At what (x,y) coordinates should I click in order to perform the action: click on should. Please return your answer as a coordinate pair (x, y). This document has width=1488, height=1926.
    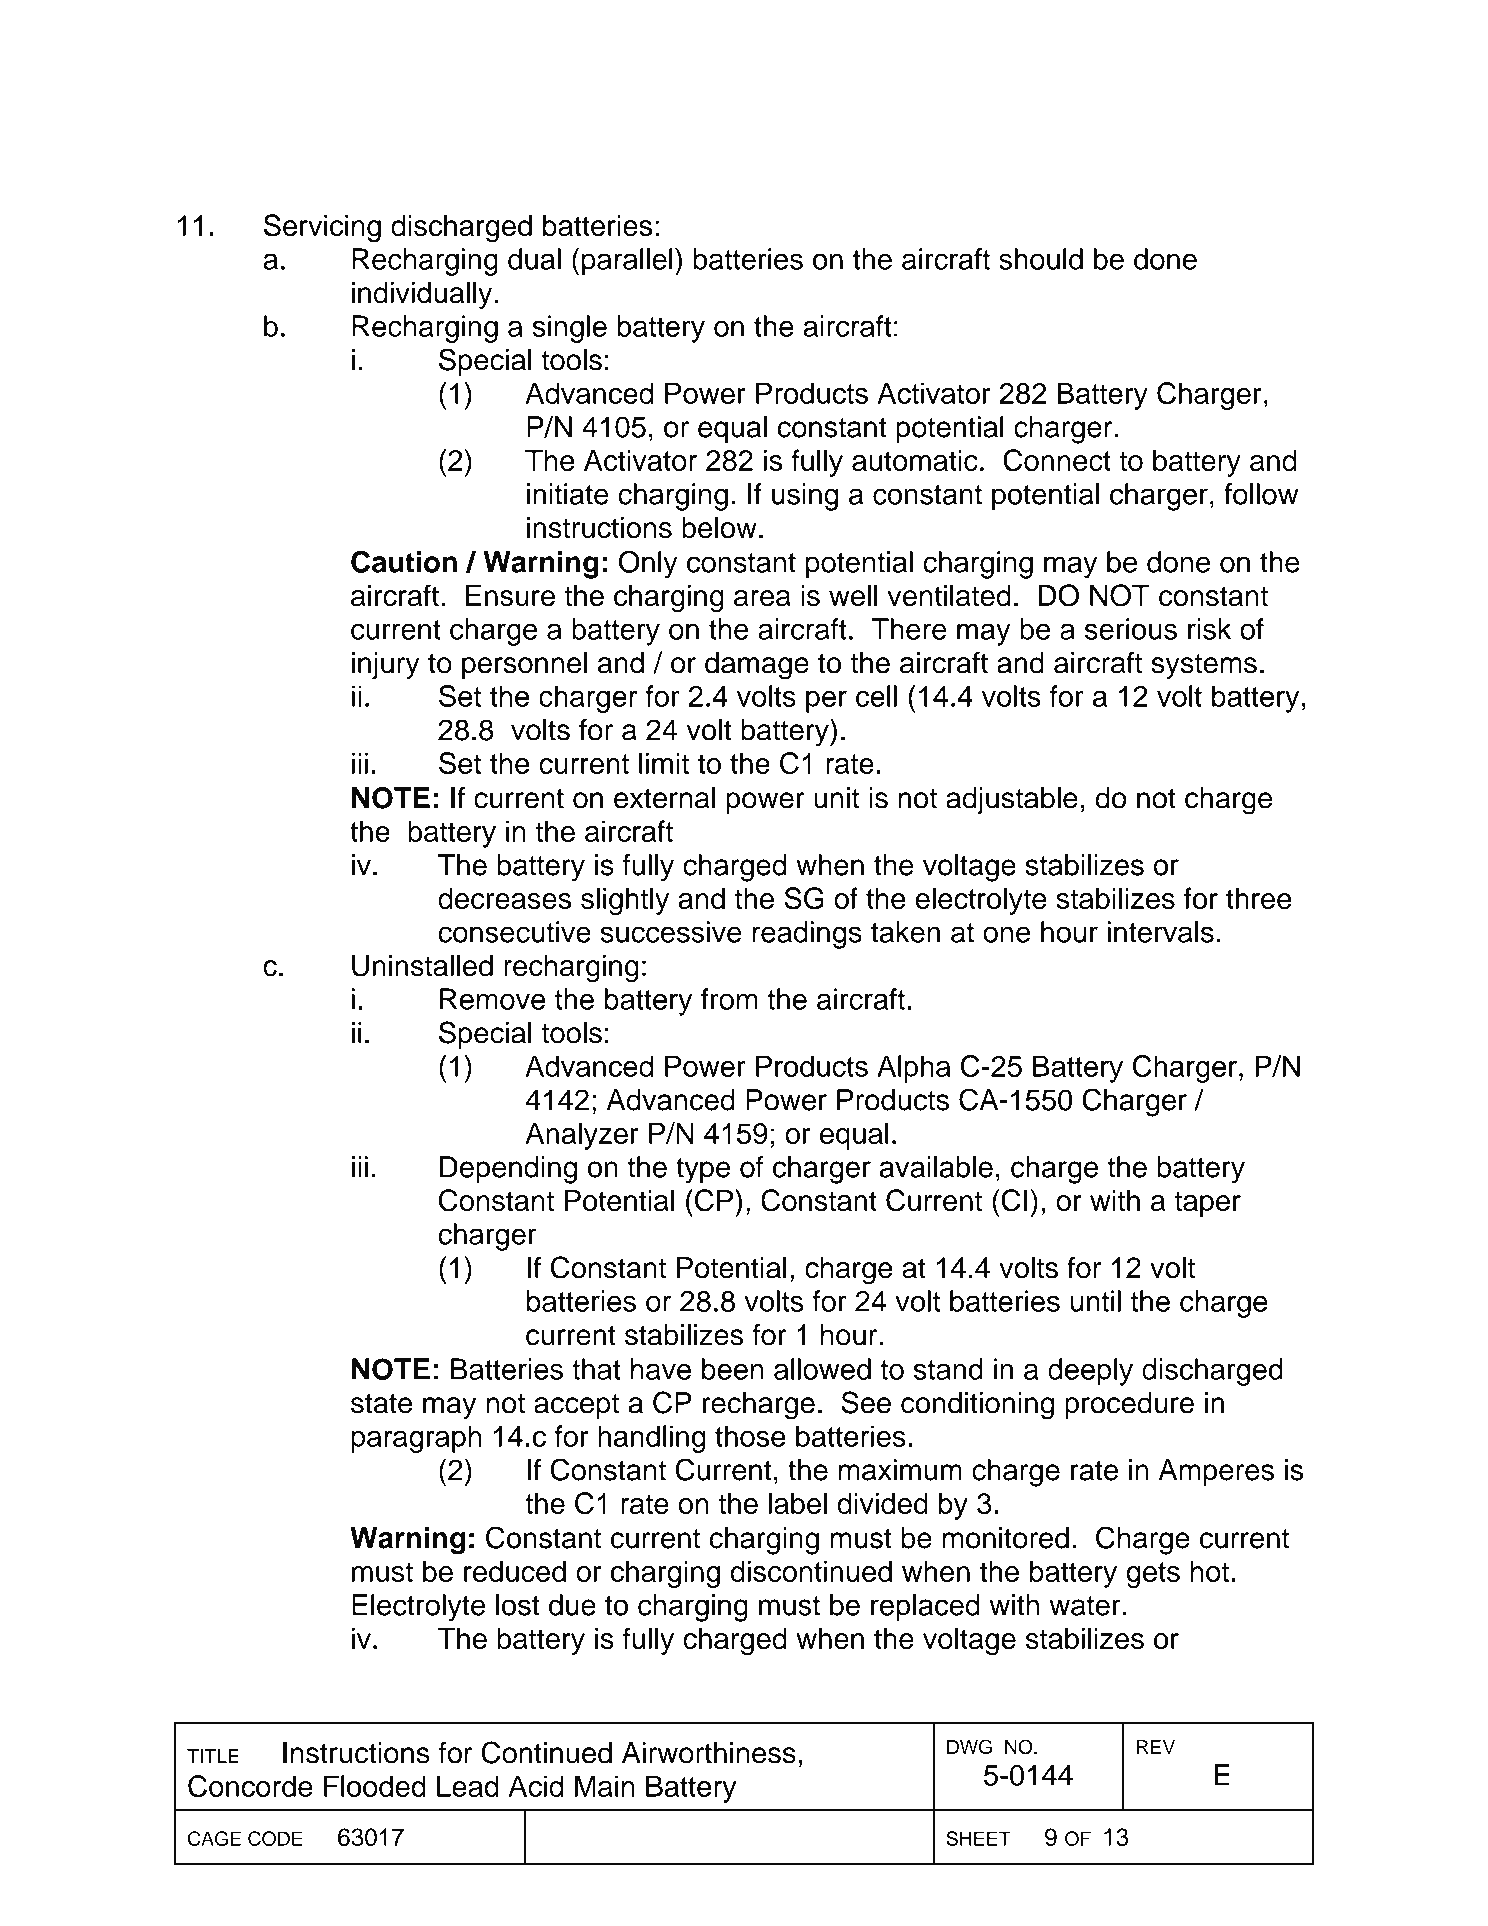
    Looking at the image, I should click on (1041, 259).
